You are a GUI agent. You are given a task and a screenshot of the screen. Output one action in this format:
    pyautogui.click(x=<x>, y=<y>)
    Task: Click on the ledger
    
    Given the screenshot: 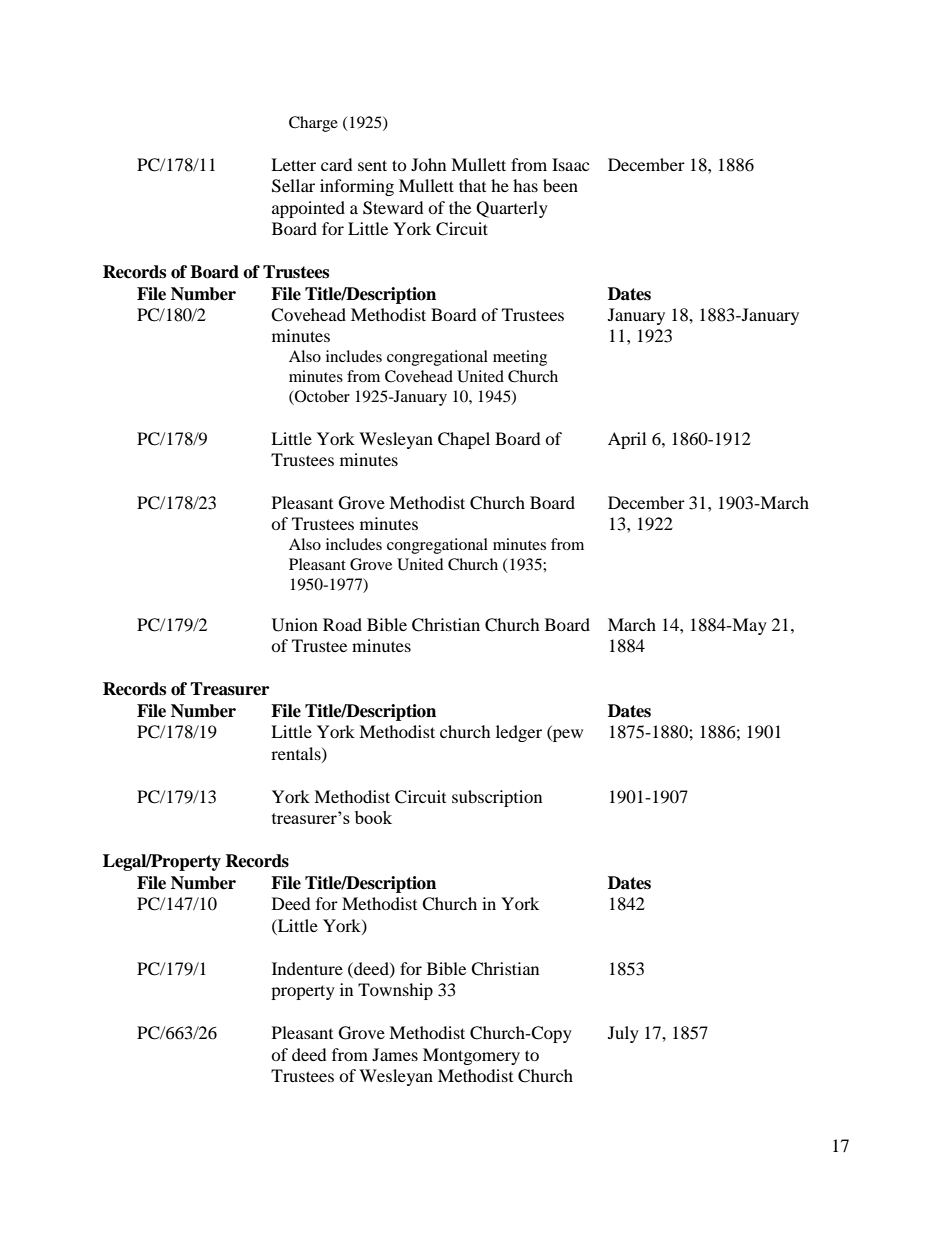 What is the action you would take?
    pyautogui.click(x=519, y=733)
